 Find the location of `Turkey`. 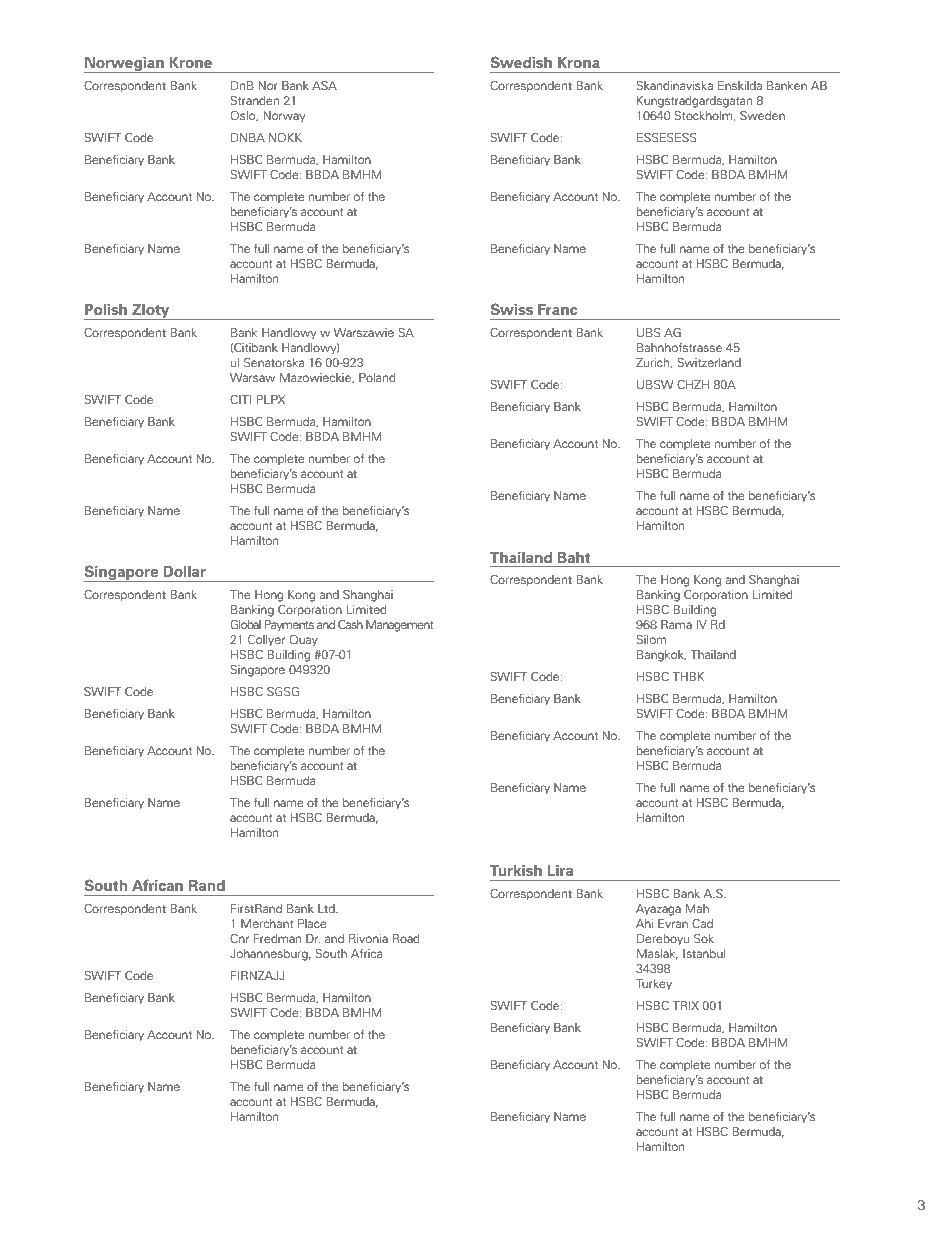

Turkey is located at coordinates (654, 985).
